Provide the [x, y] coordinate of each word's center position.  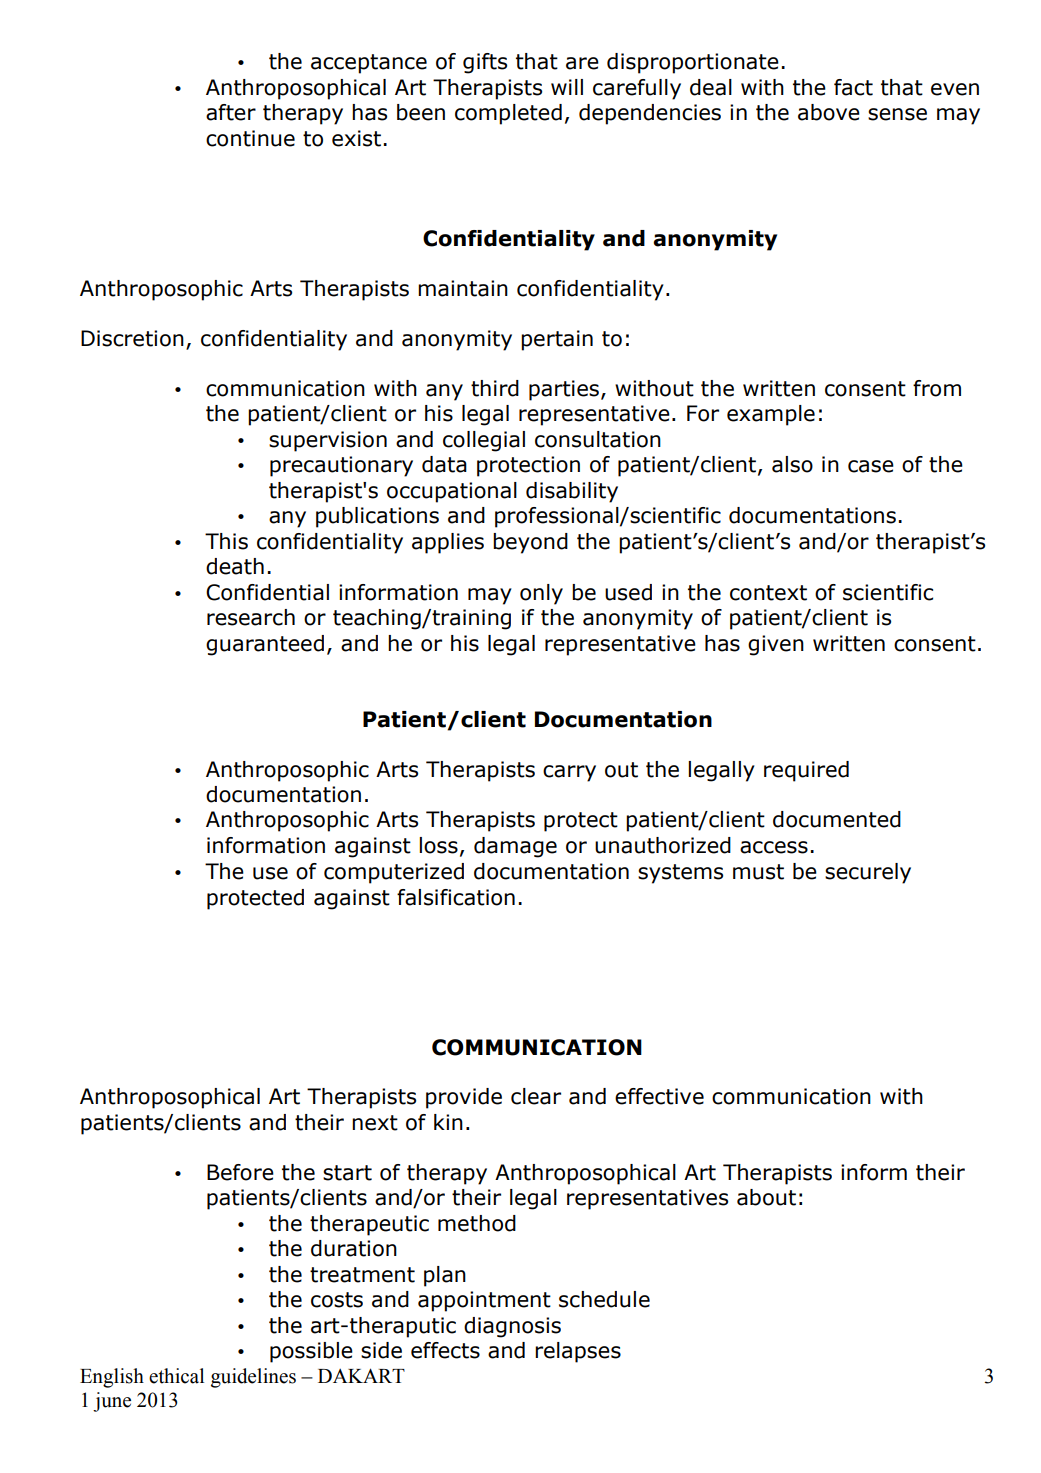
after [231, 112]
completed [508, 114]
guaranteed [265, 645]
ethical [176, 1376]
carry [569, 773]
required [806, 771]
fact [853, 87]
